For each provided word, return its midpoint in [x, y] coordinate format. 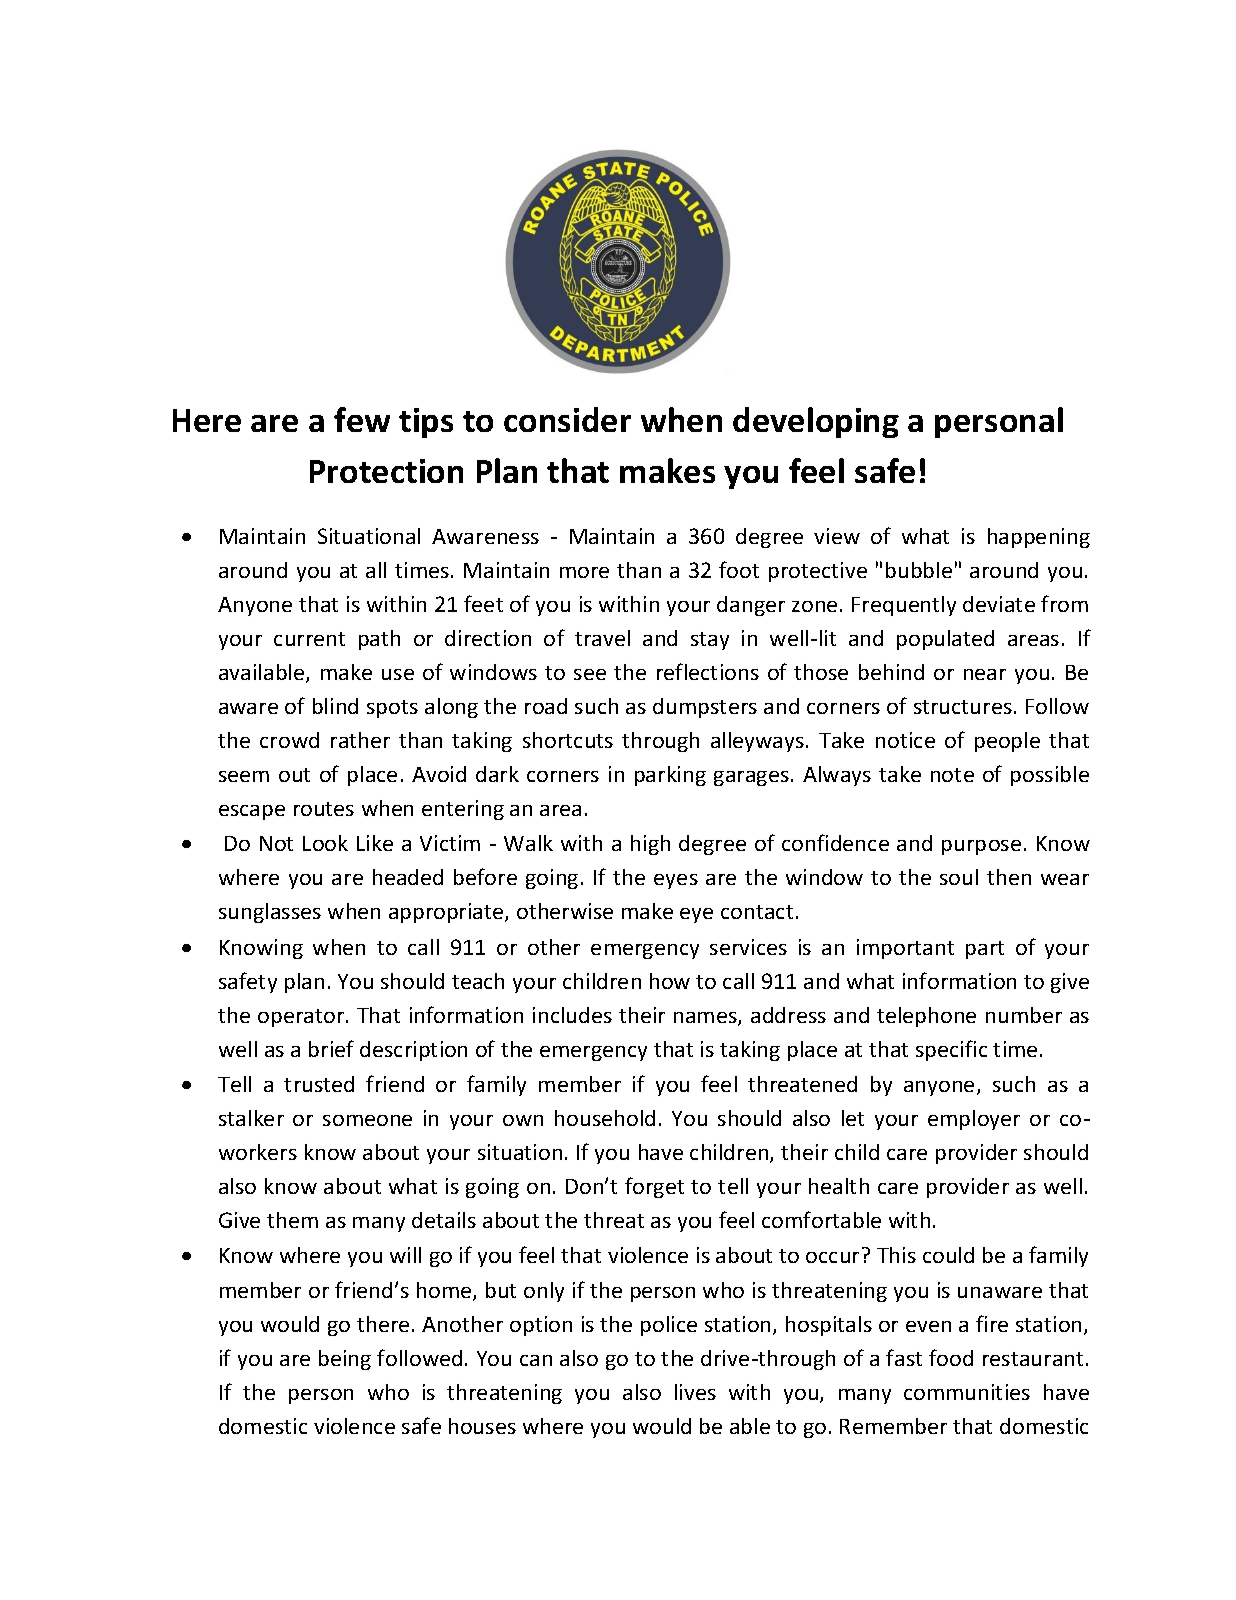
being [345, 1360]
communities [967, 1392]
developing [816, 422]
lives [695, 1392]
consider [567, 419]
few [362, 419]
